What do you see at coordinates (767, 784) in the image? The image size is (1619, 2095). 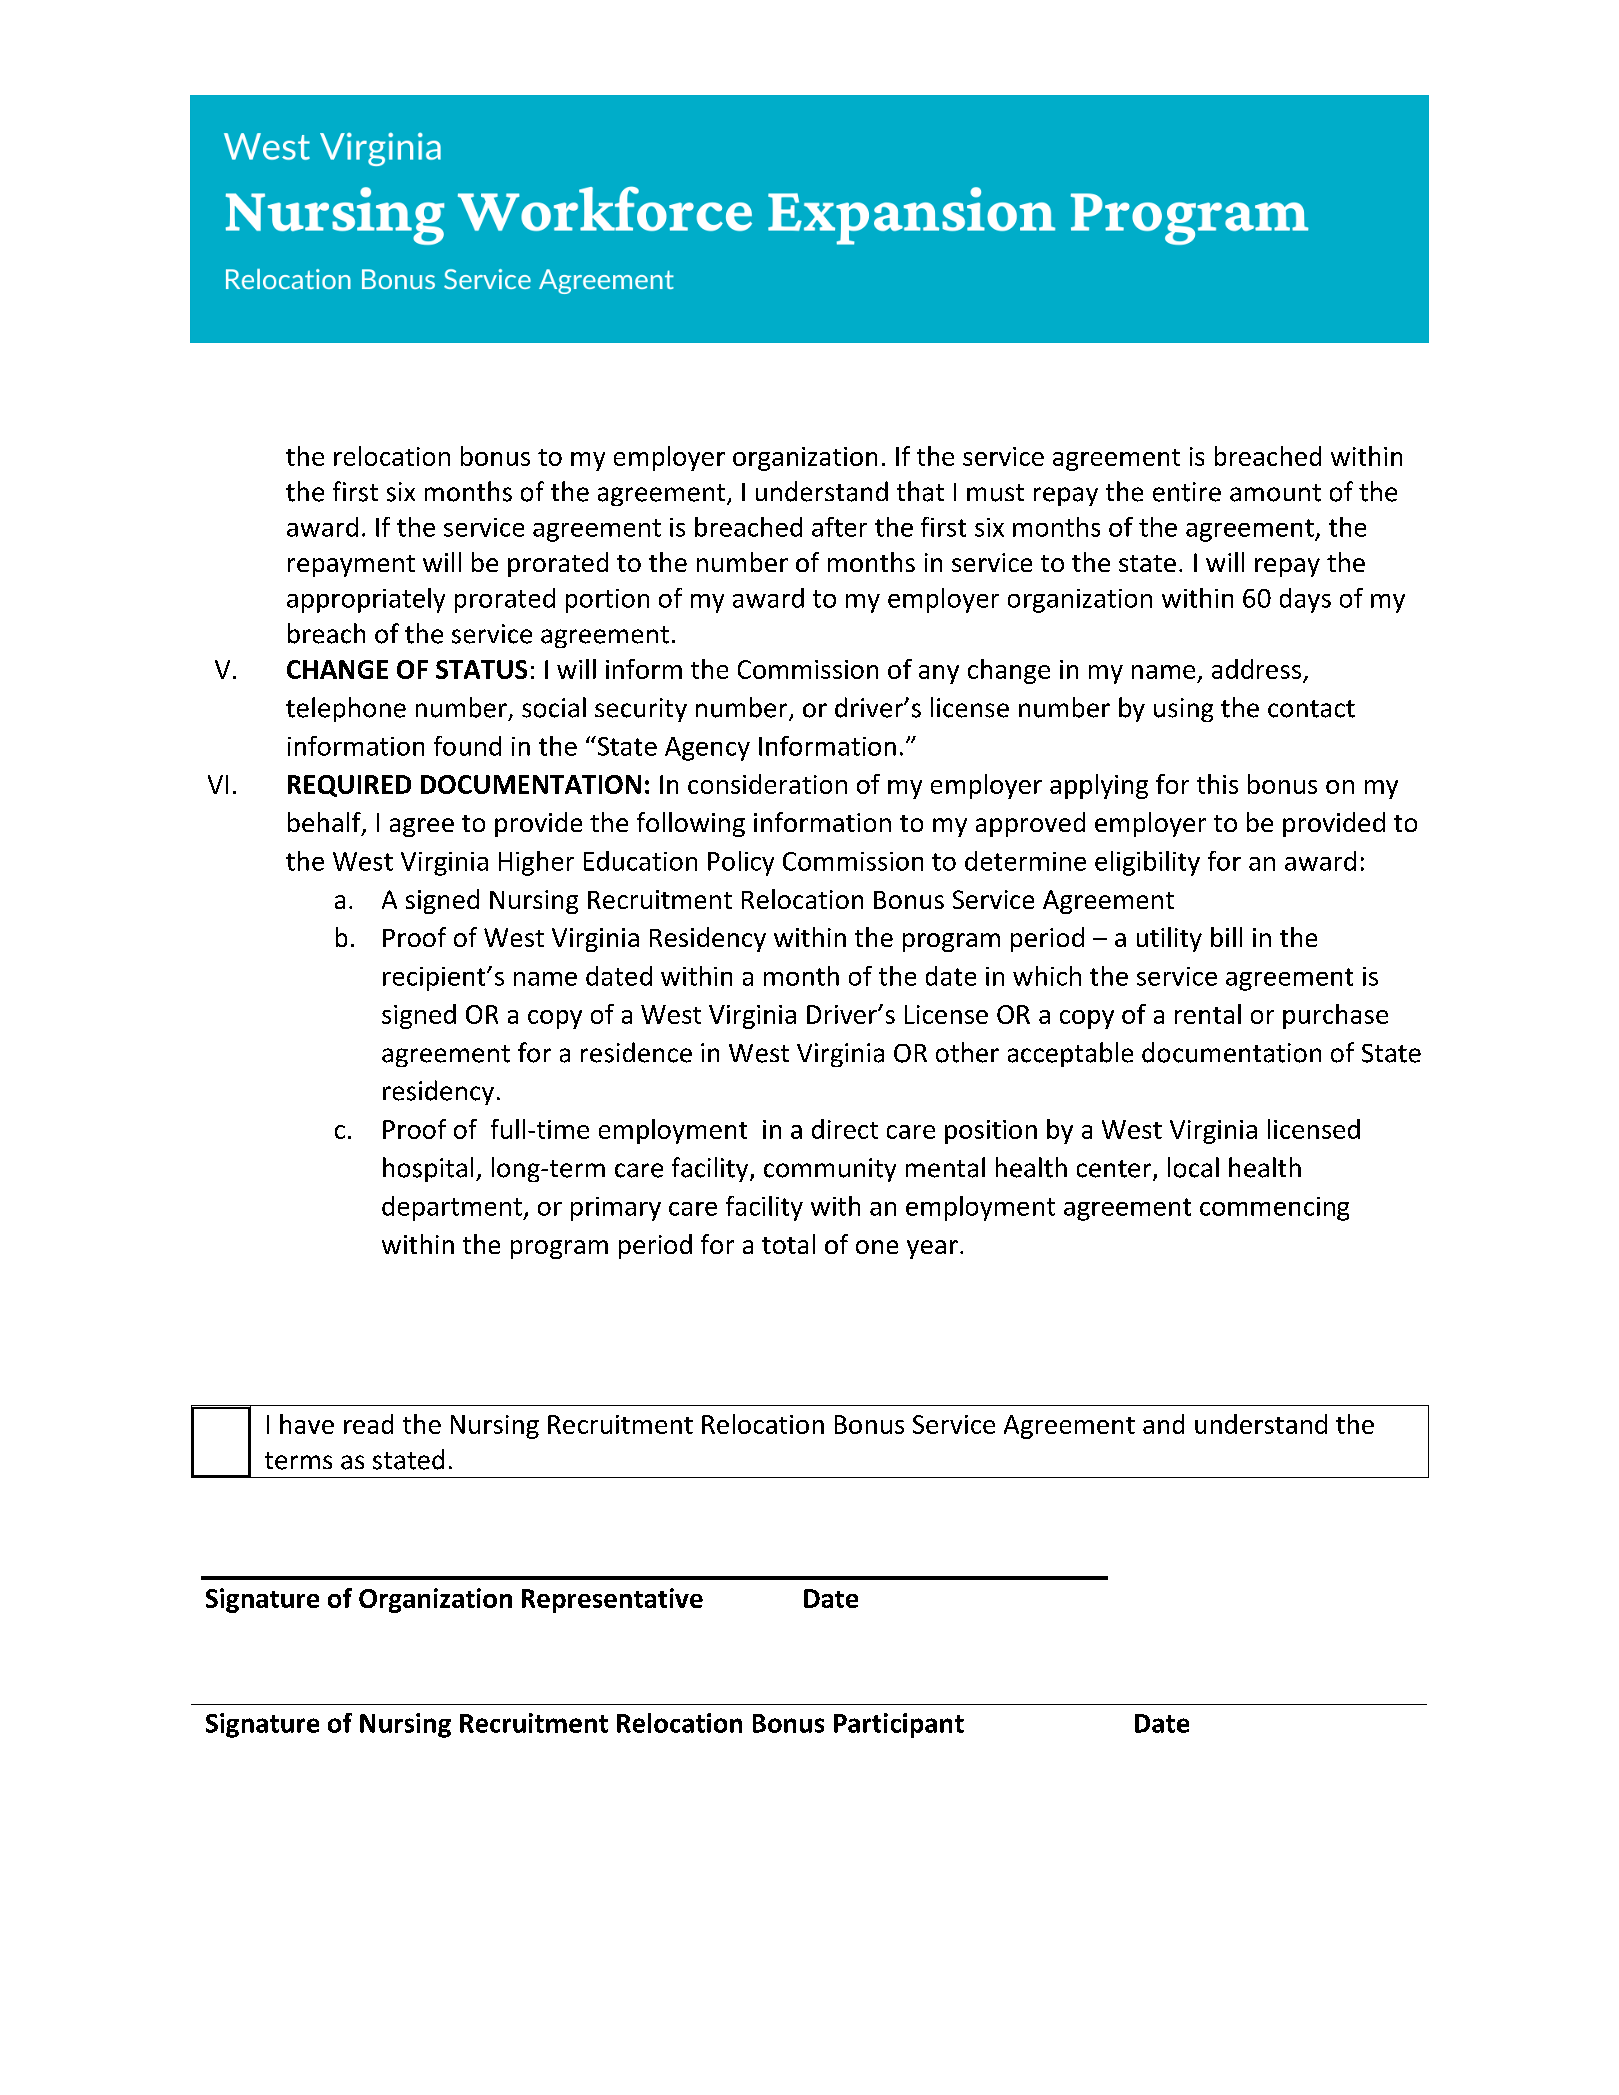 I see `consideration` at bounding box center [767, 784].
